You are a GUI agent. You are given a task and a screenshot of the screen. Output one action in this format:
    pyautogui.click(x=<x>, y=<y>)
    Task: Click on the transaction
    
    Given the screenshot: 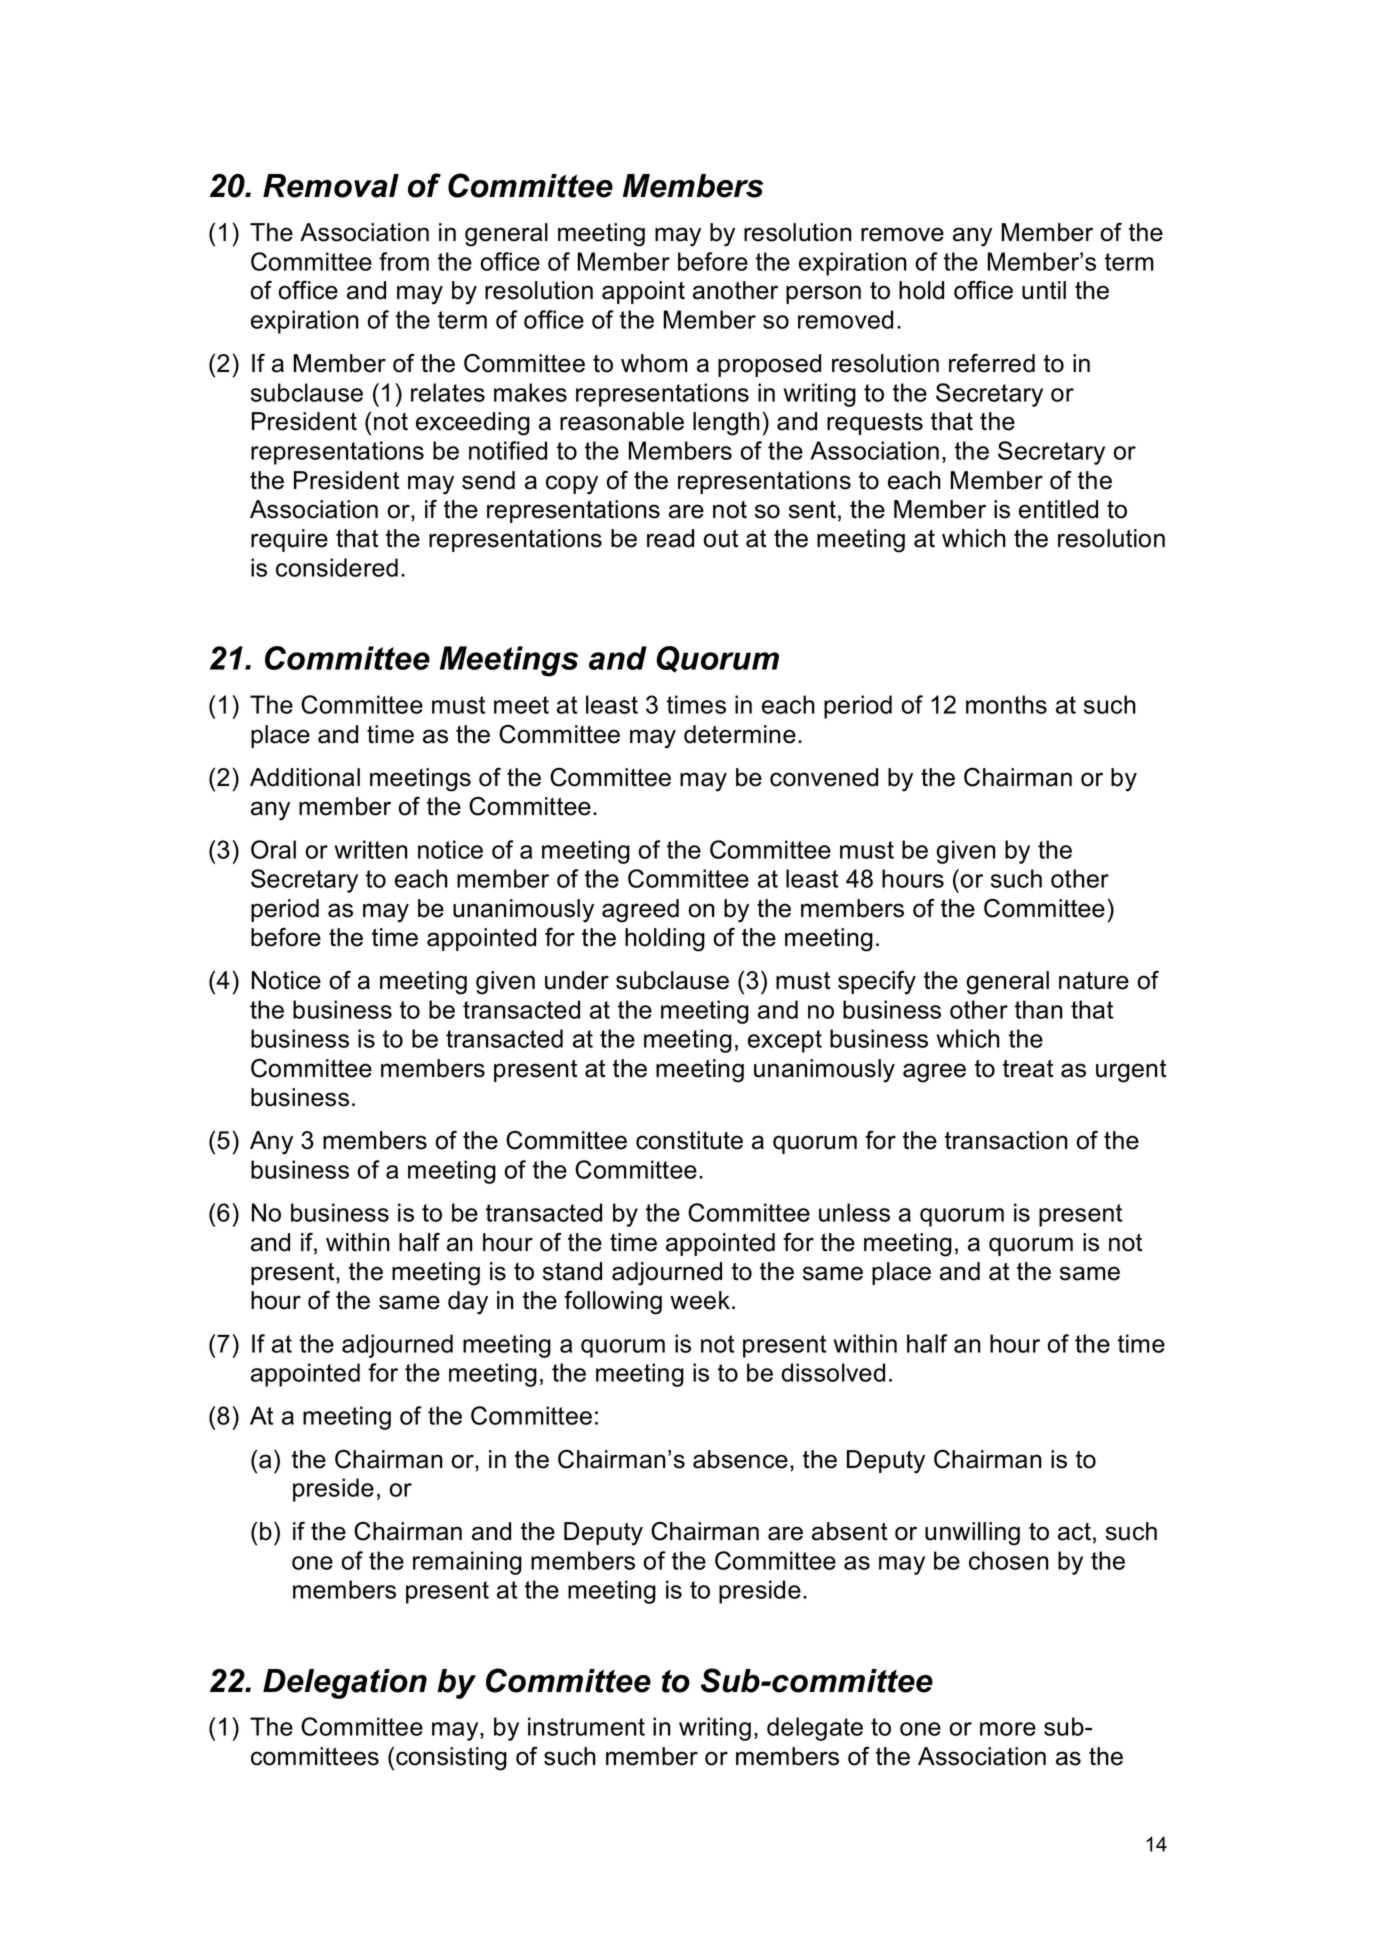 What is the action you would take?
    pyautogui.click(x=1006, y=1140)
